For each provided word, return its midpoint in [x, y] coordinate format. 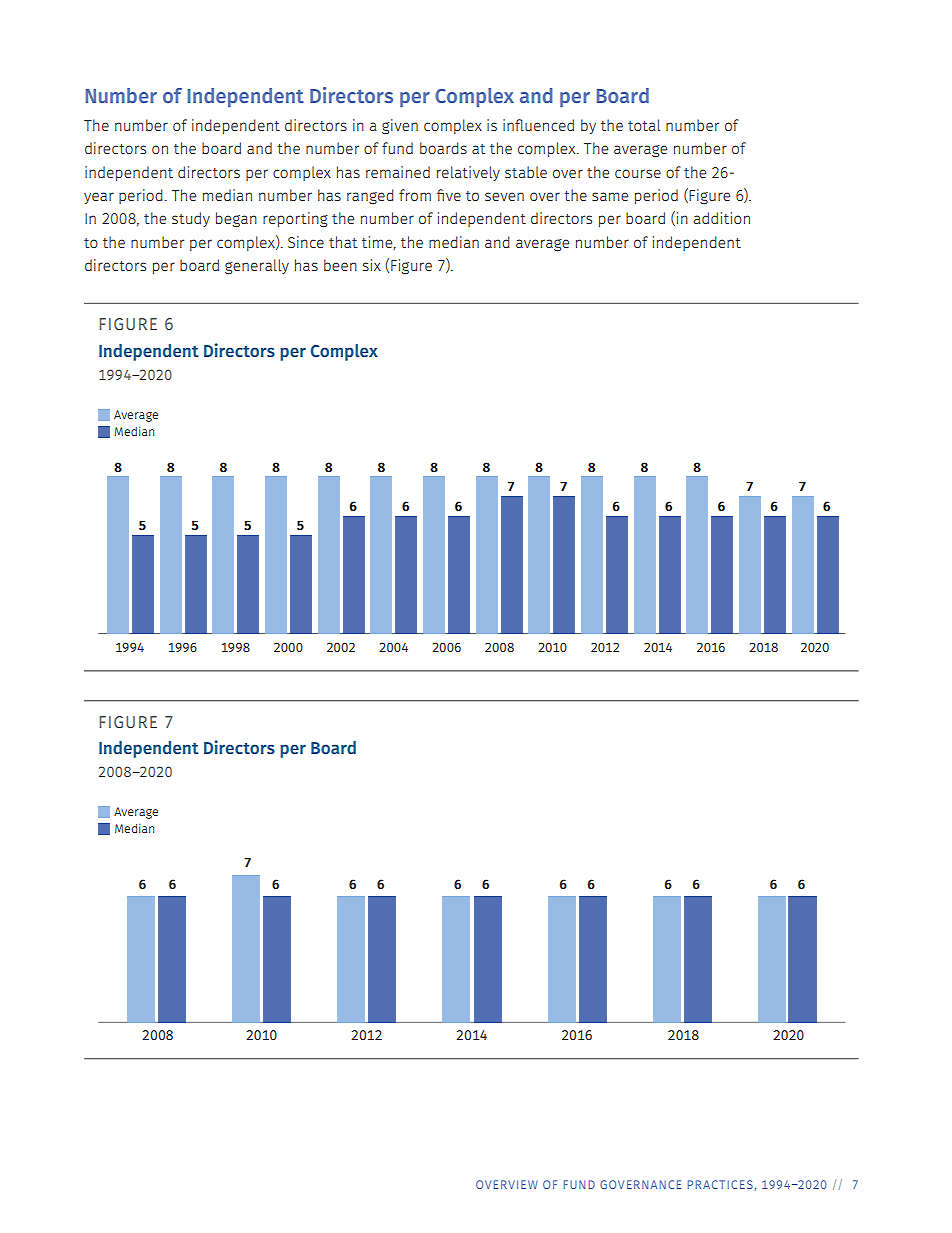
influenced [538, 125]
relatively [468, 173]
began [236, 219]
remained [398, 172]
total [644, 125]
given [400, 126]
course [638, 173]
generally [257, 266]
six [372, 265]
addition [722, 218]
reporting [295, 219]
